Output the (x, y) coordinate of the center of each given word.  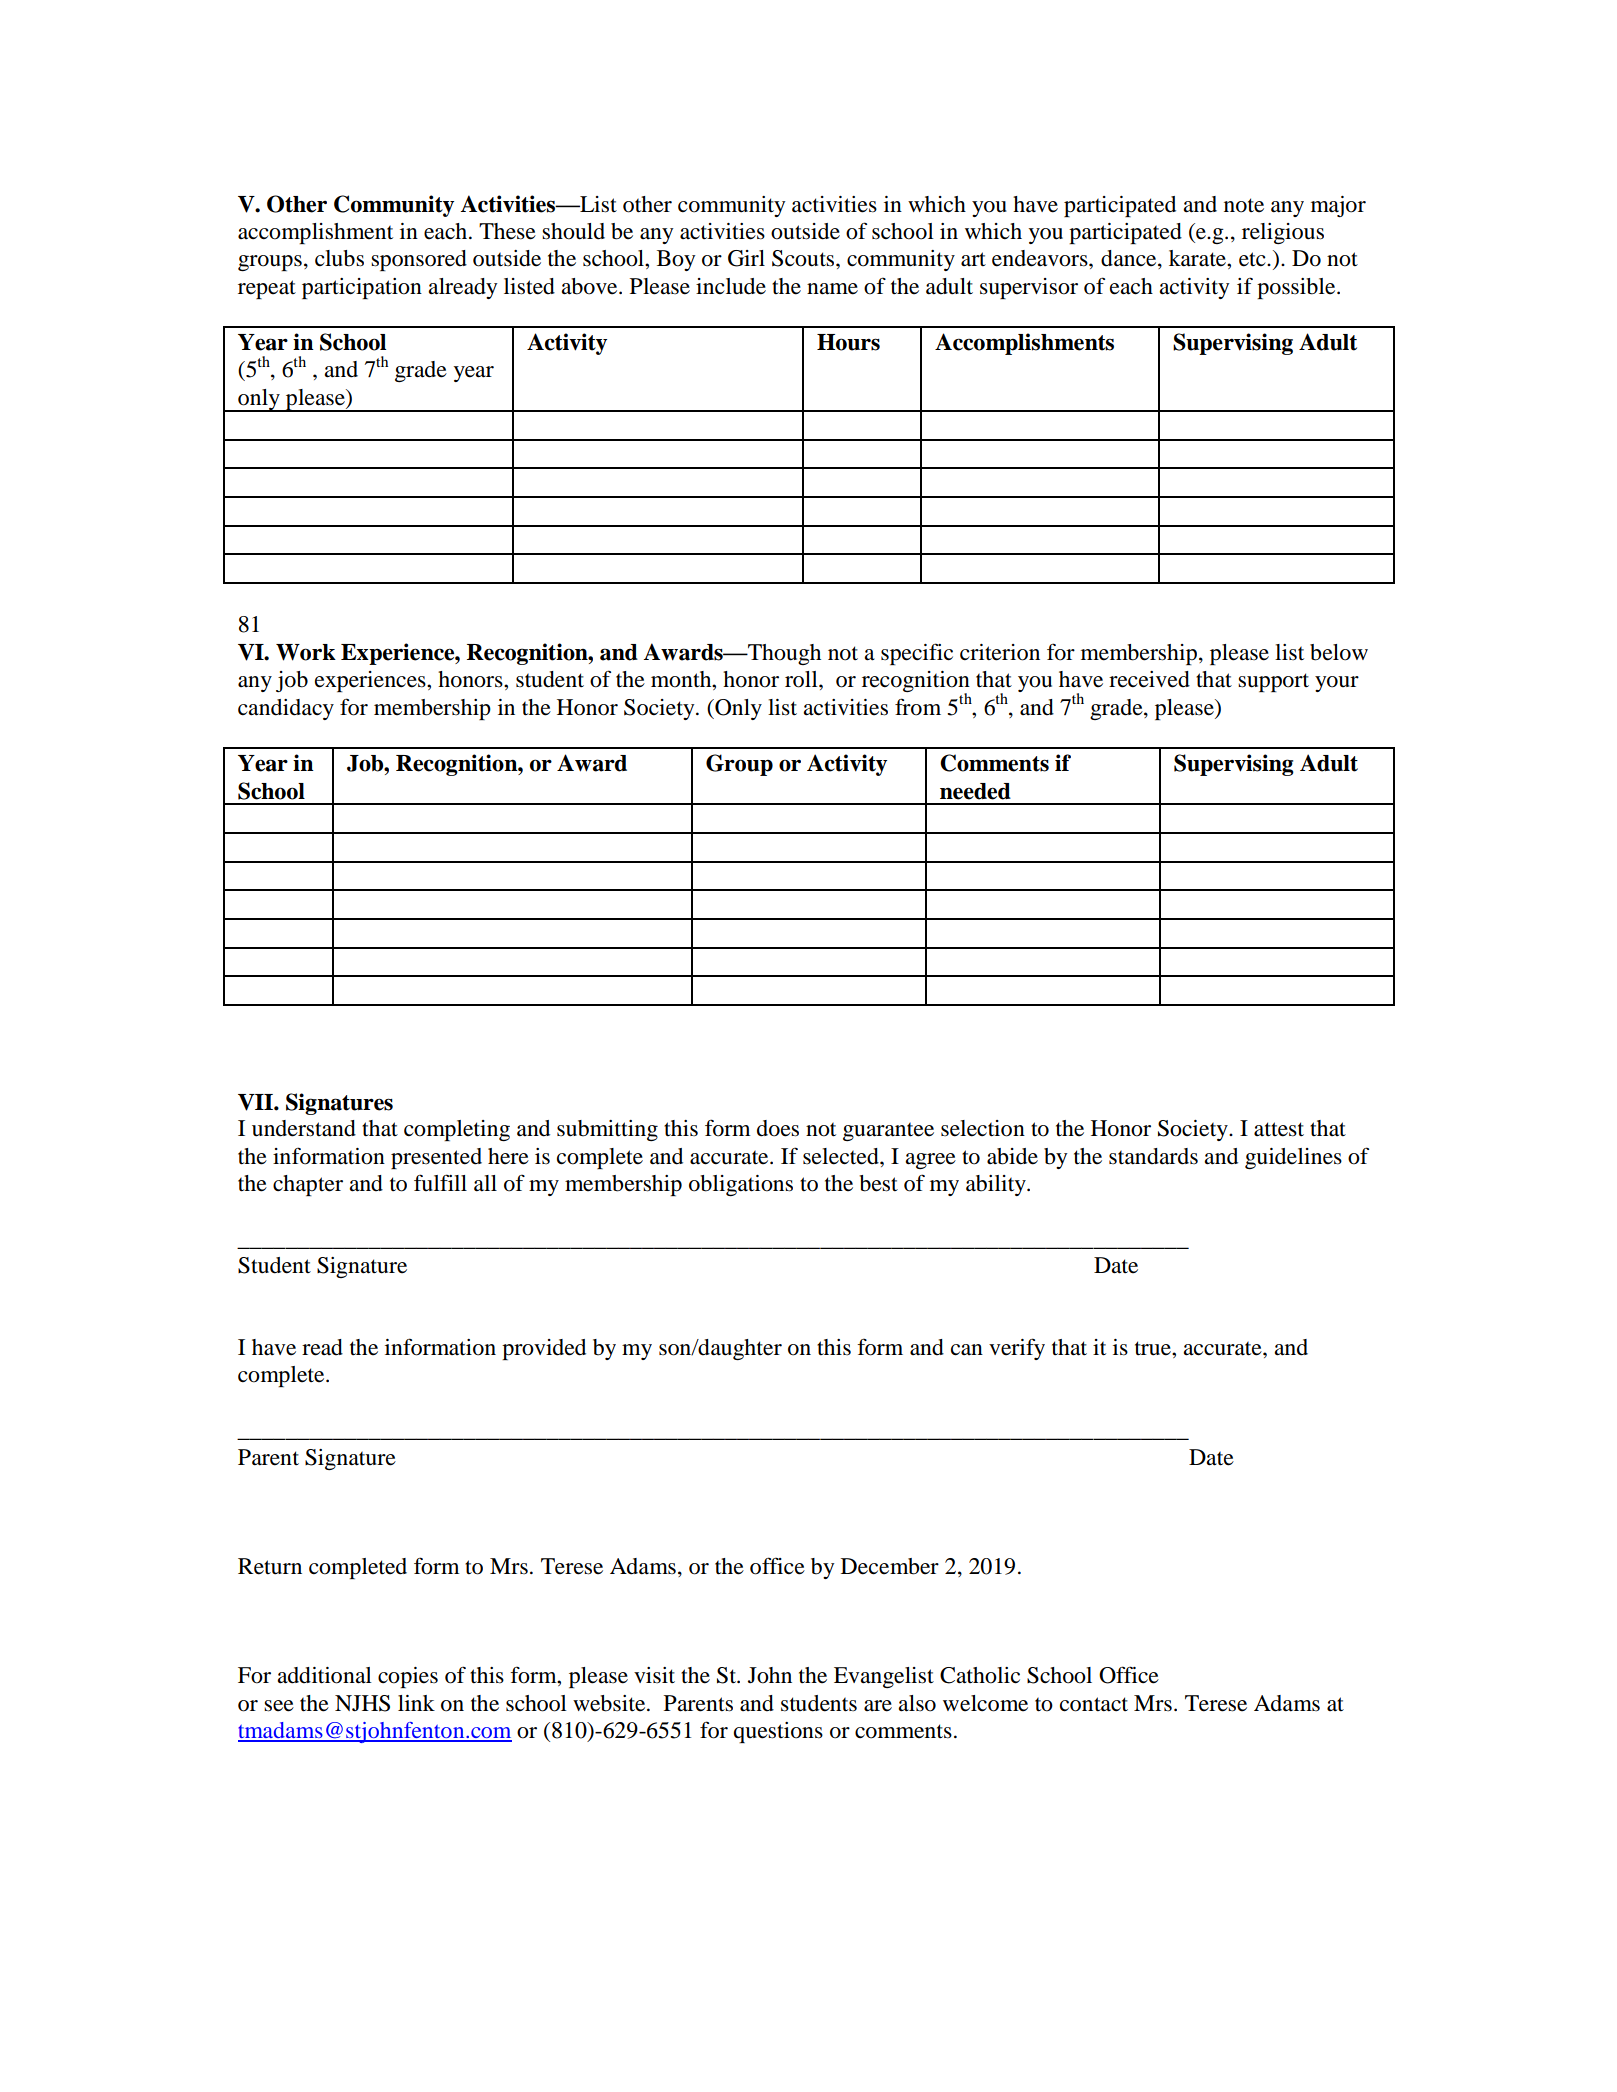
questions (778, 1732)
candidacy (286, 709)
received (1149, 679)
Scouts (804, 258)
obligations (741, 1185)
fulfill (440, 1183)
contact (1094, 1704)
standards (1153, 1156)
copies (408, 1677)
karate (1198, 258)
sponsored (419, 260)
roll (802, 679)
